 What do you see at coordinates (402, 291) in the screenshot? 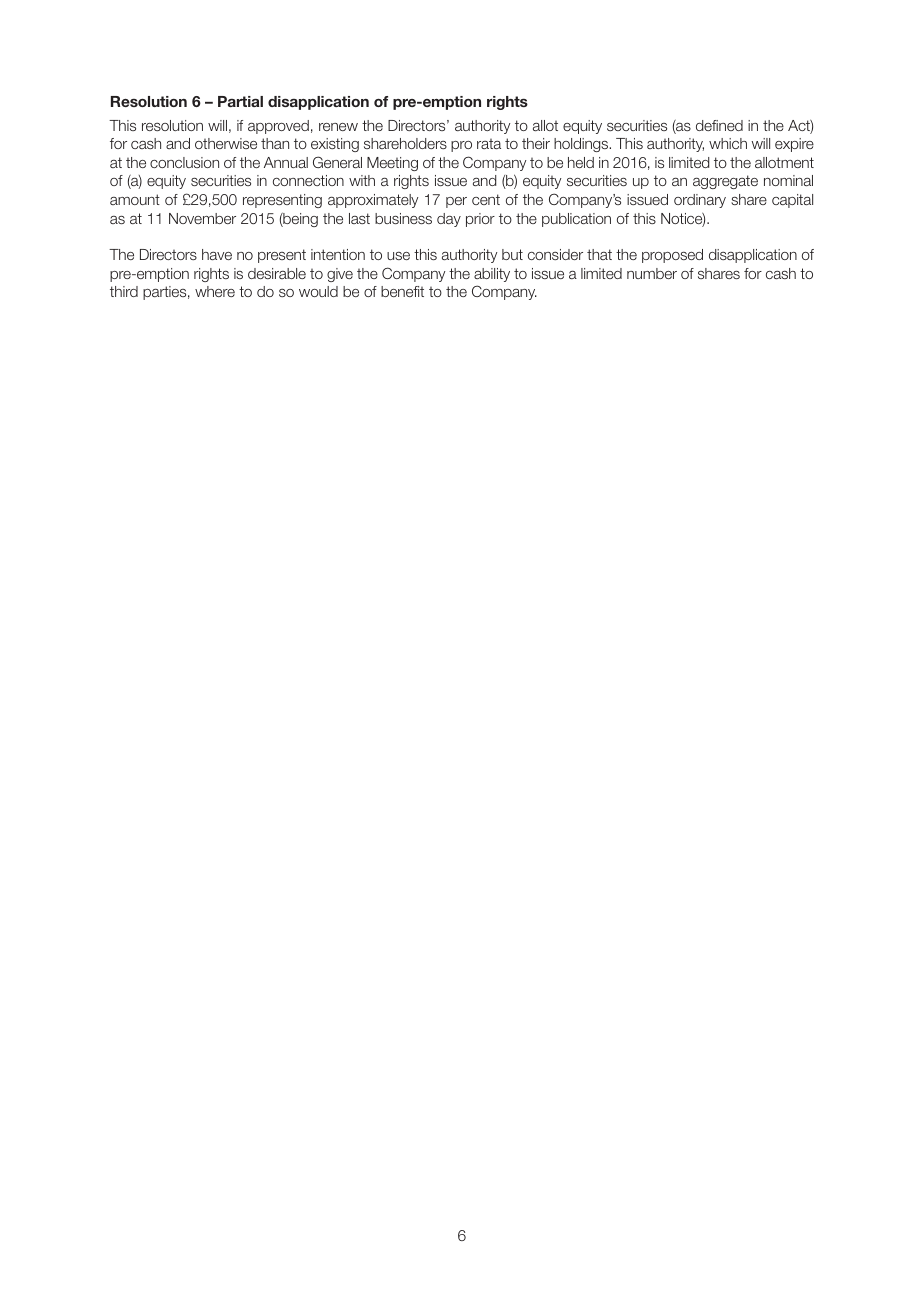
I see `benefit` at bounding box center [402, 291].
